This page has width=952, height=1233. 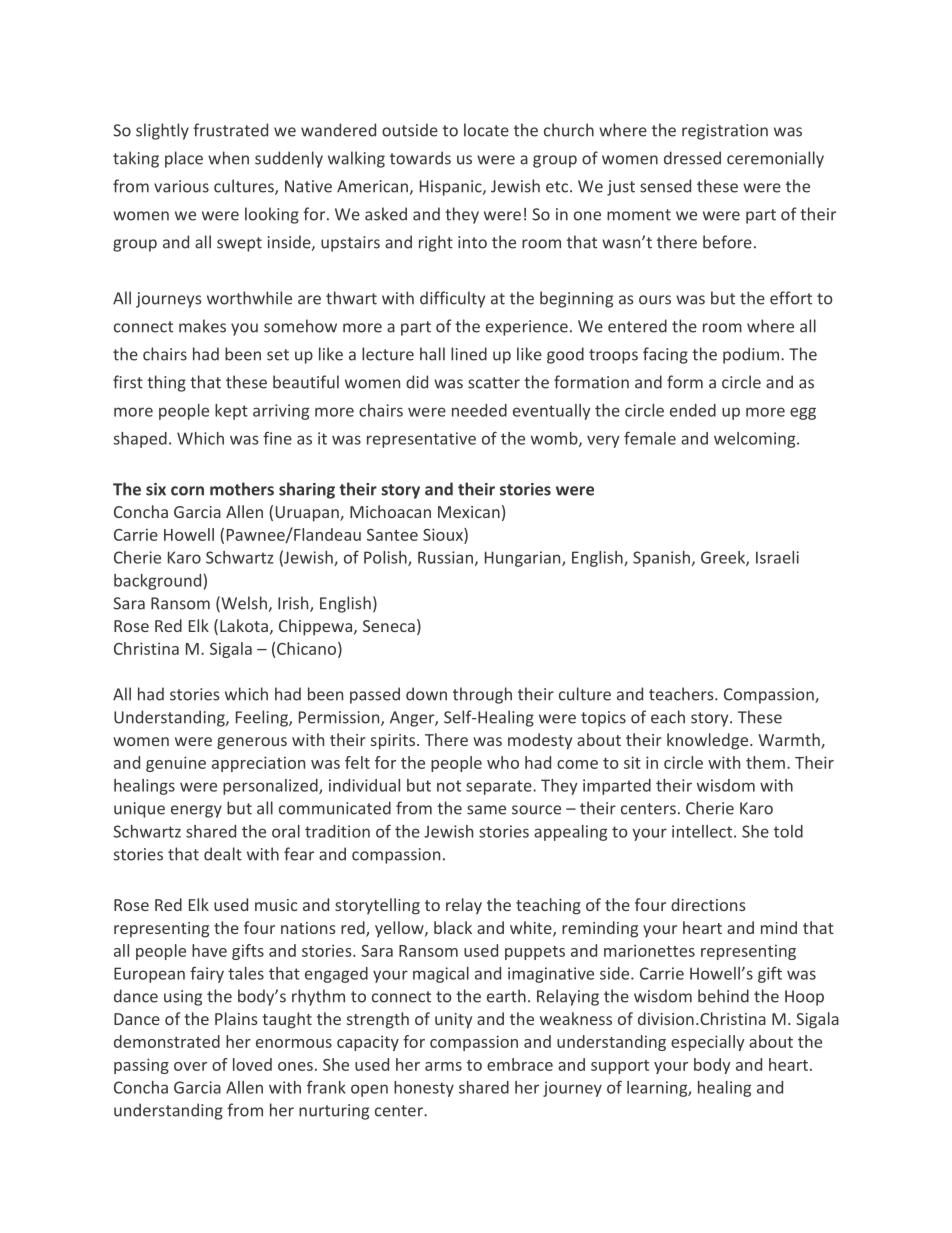 I want to click on dressed, so click(x=692, y=158).
